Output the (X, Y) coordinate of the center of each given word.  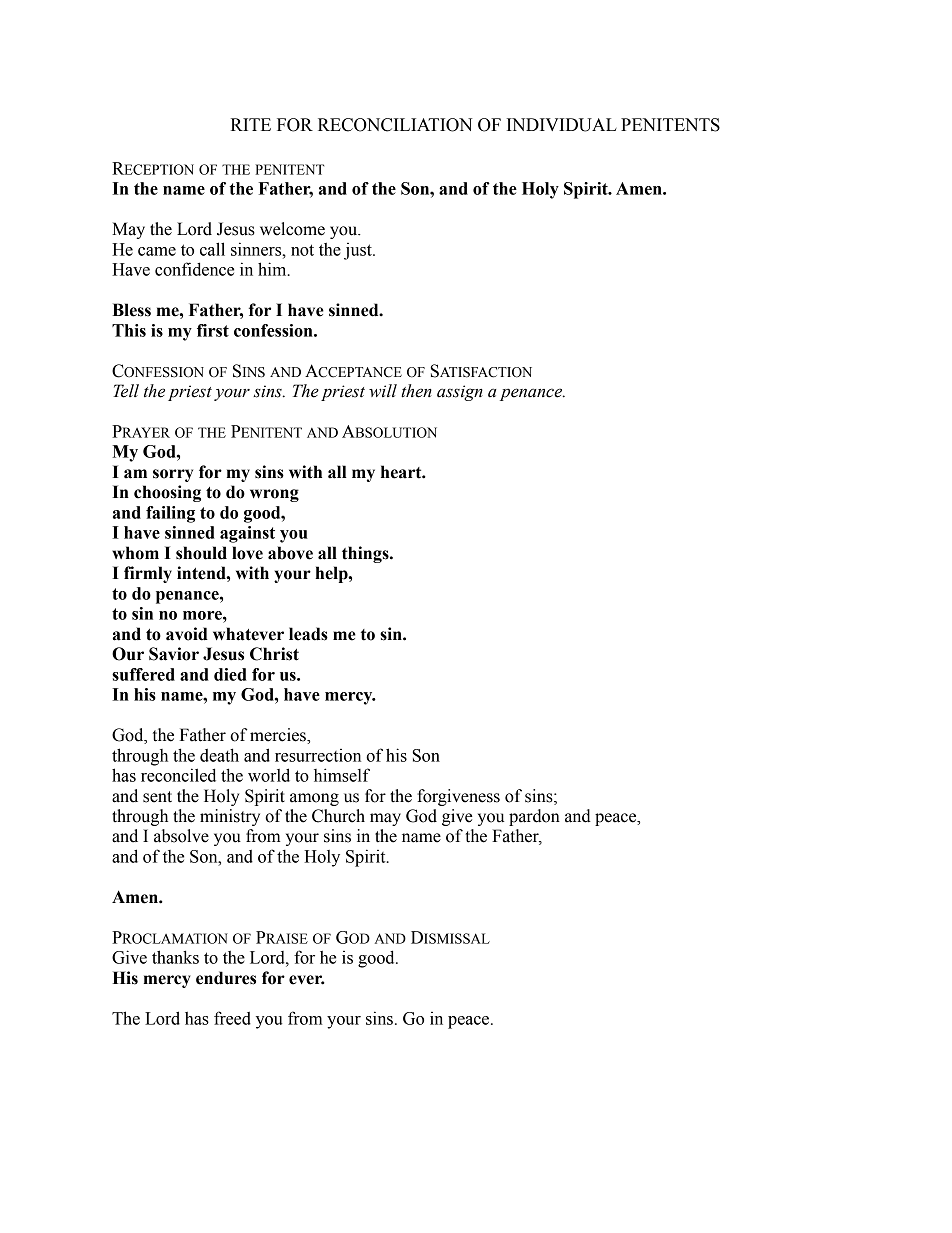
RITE (251, 124)
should (201, 553)
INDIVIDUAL (562, 125)
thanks (175, 957)
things (366, 554)
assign (460, 393)
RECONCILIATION (395, 125)
